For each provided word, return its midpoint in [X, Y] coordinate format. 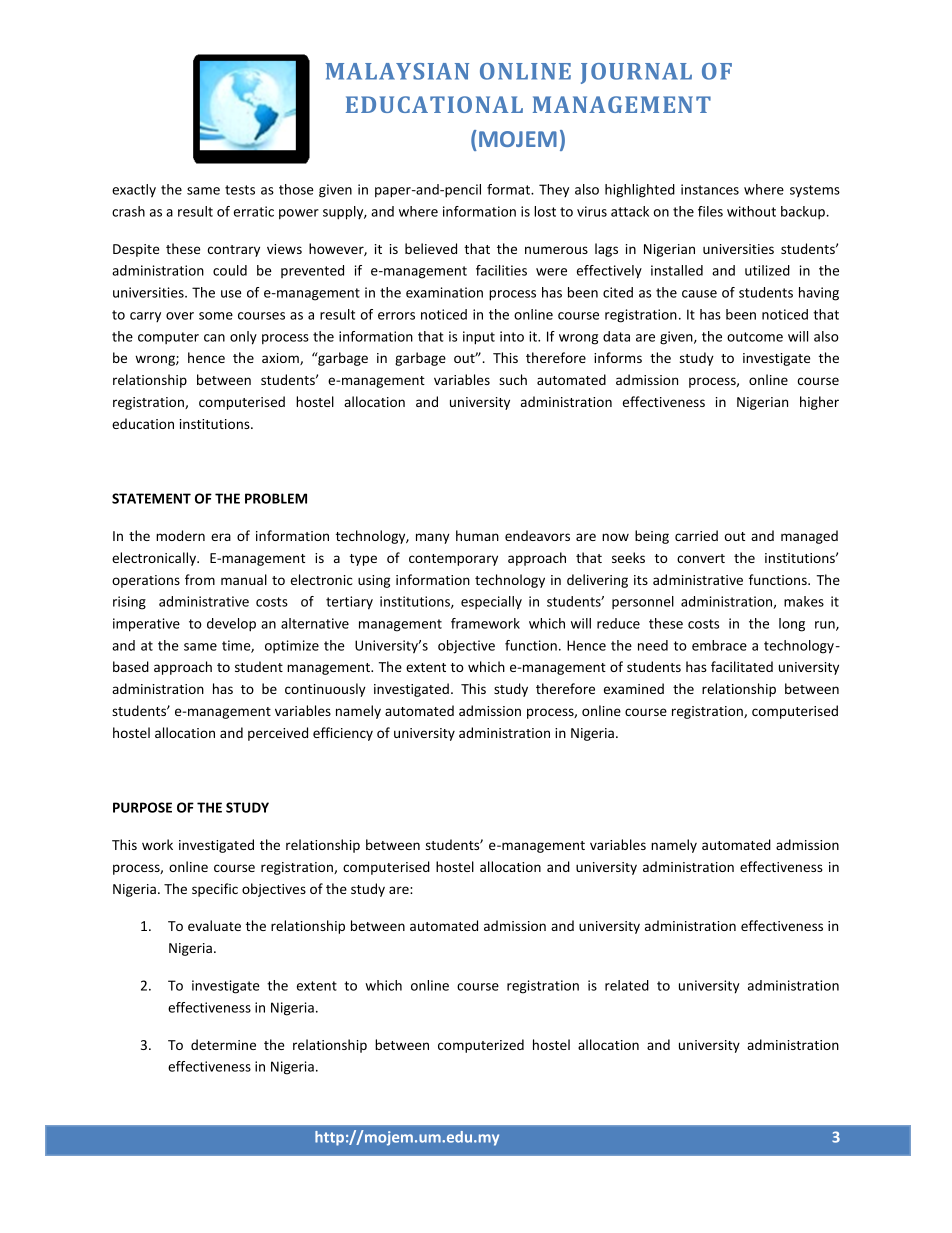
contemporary [453, 560]
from [200, 579]
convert [701, 558]
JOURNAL [636, 73]
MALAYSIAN [397, 71]
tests [240, 190]
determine [223, 1044]
